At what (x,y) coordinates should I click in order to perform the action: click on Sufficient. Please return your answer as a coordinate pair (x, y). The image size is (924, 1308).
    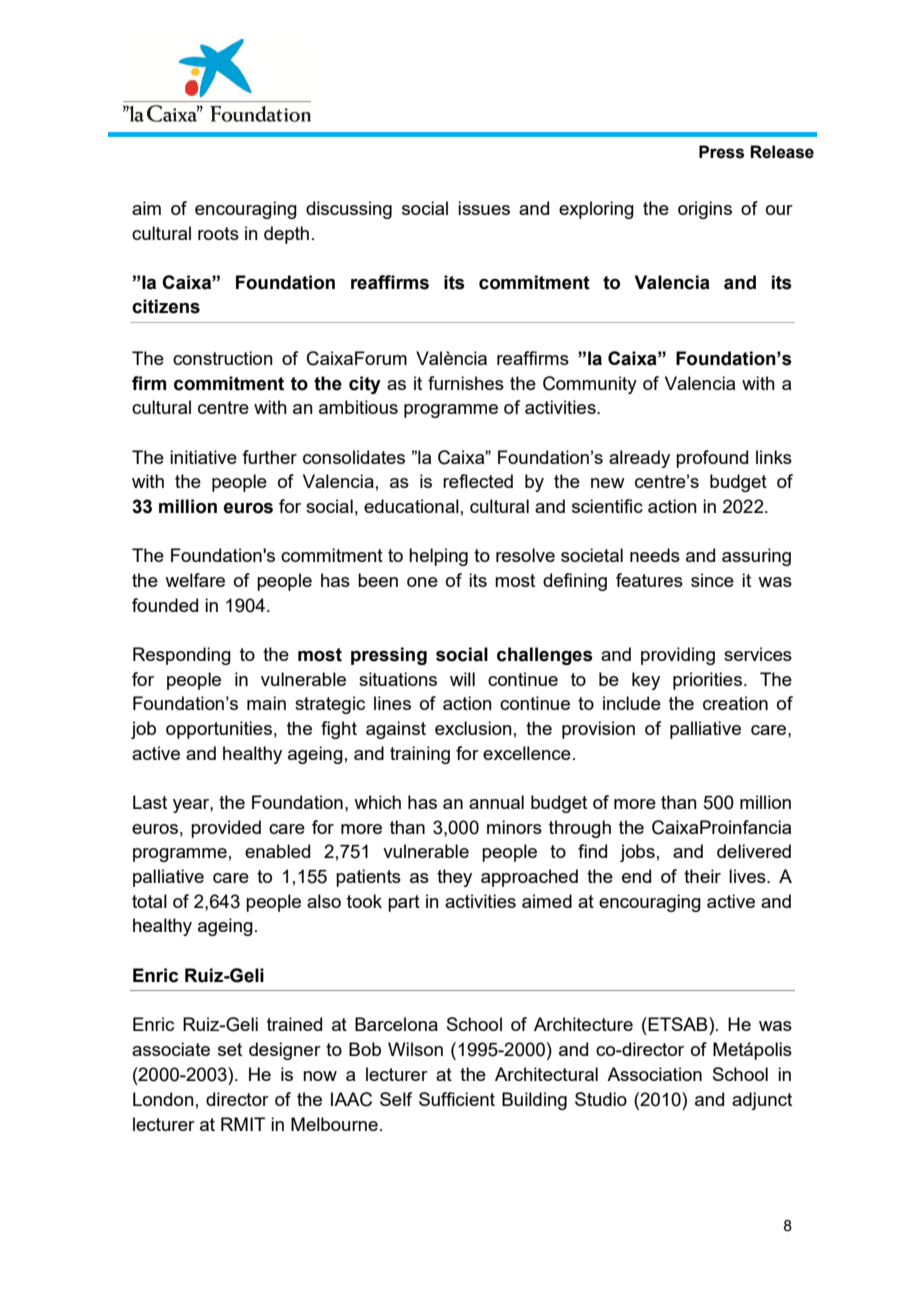
    Looking at the image, I should click on (457, 1099).
